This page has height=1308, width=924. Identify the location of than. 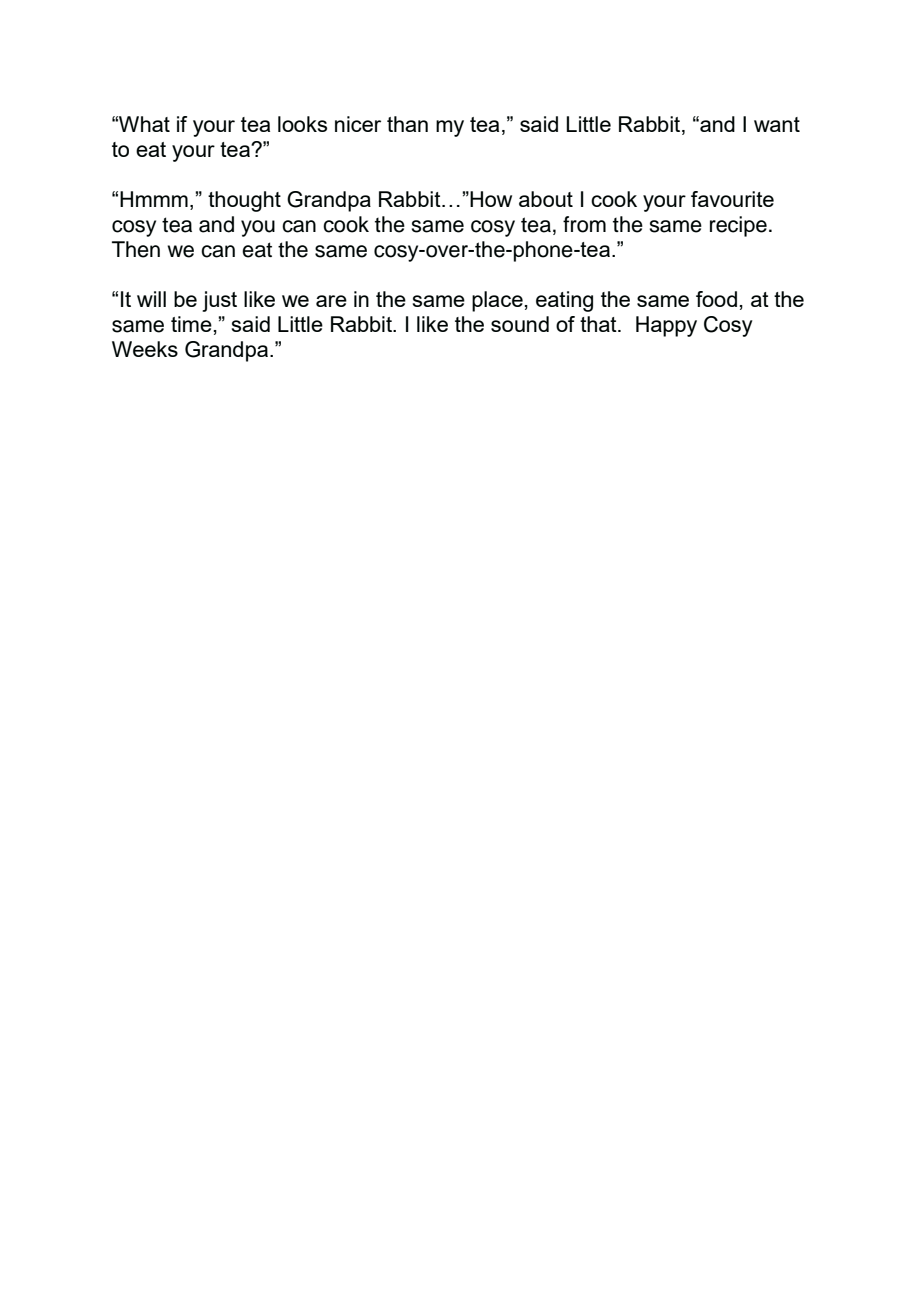
(407, 124).
